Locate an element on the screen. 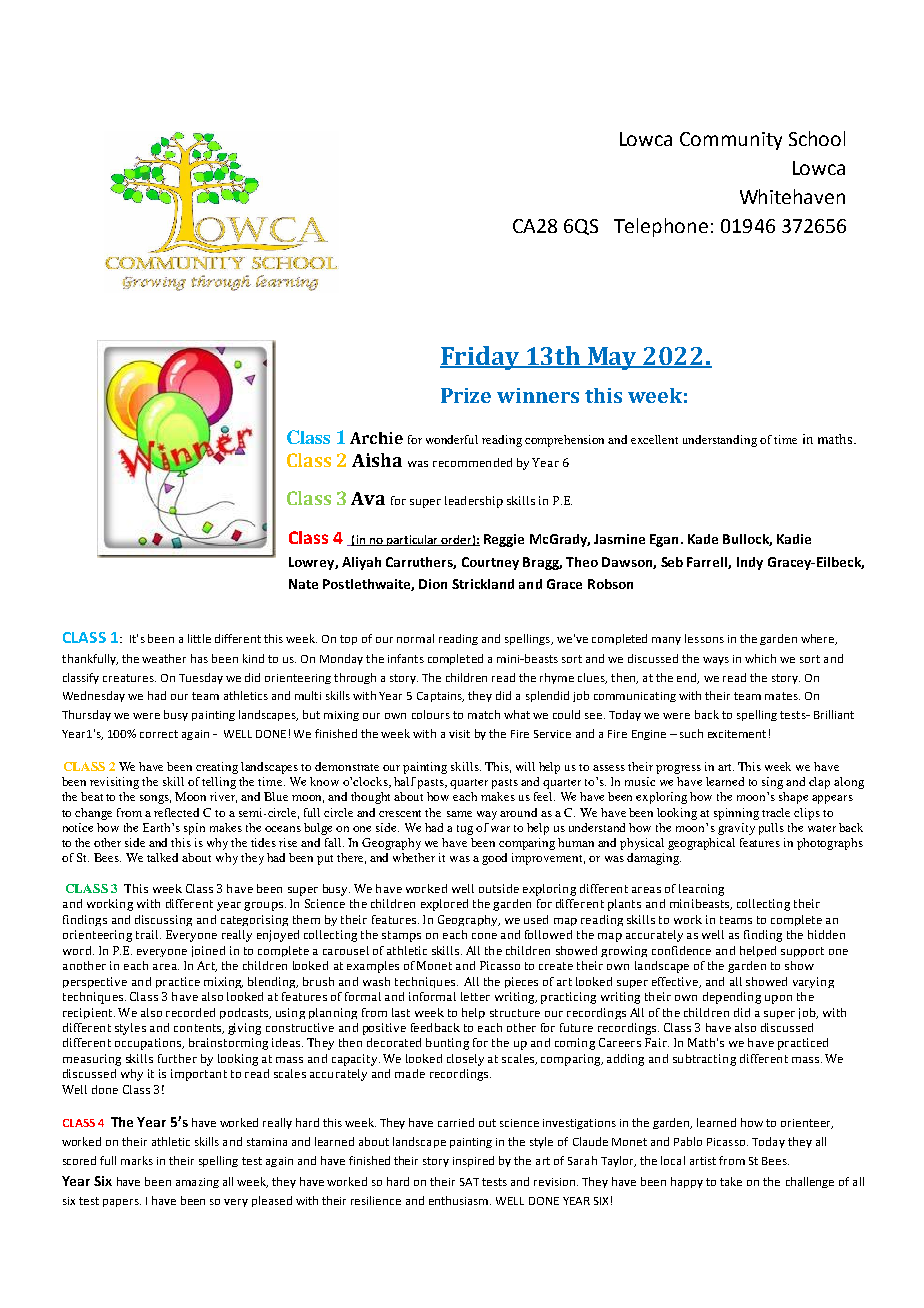 This screenshot has height=1308, width=924. take is located at coordinates (731, 1181).
